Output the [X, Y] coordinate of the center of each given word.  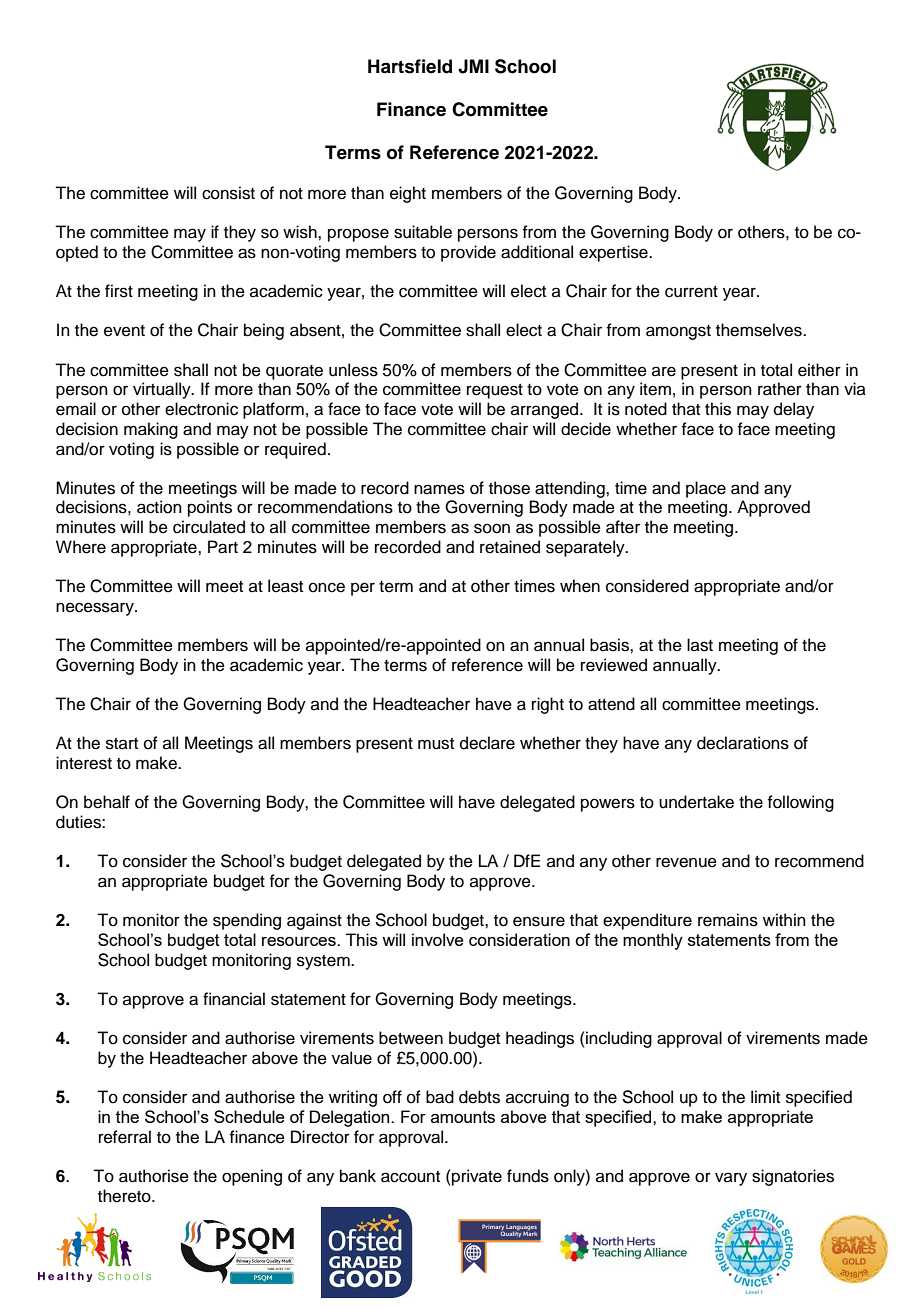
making [151, 430]
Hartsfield [410, 66]
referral [125, 1137]
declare [487, 743]
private [476, 1177]
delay [794, 410]
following [800, 803]
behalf [107, 802]
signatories [793, 1177]
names [439, 489]
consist [228, 193]
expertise [614, 253]
